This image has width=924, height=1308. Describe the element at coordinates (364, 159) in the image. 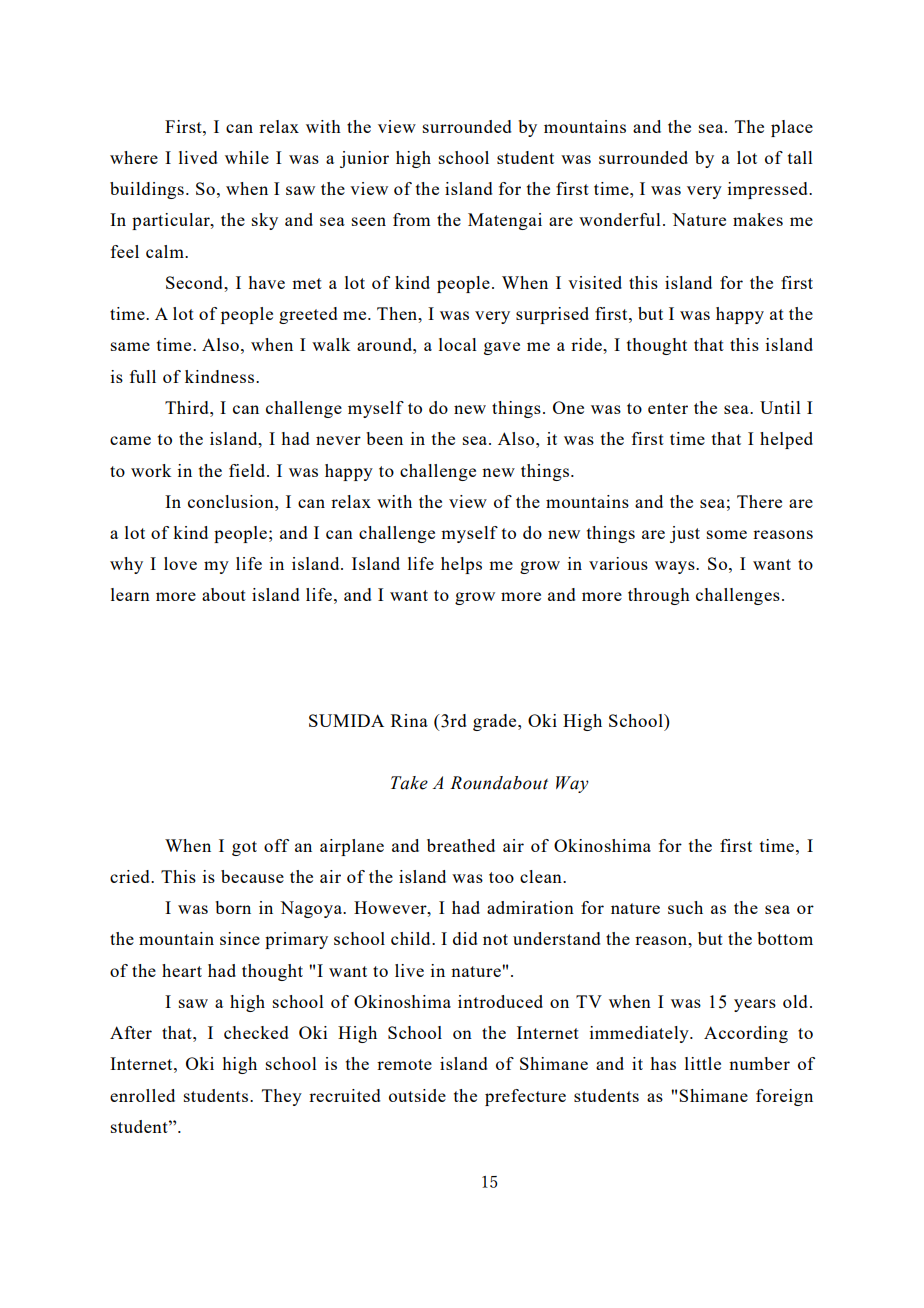

I see `junior` at that location.
